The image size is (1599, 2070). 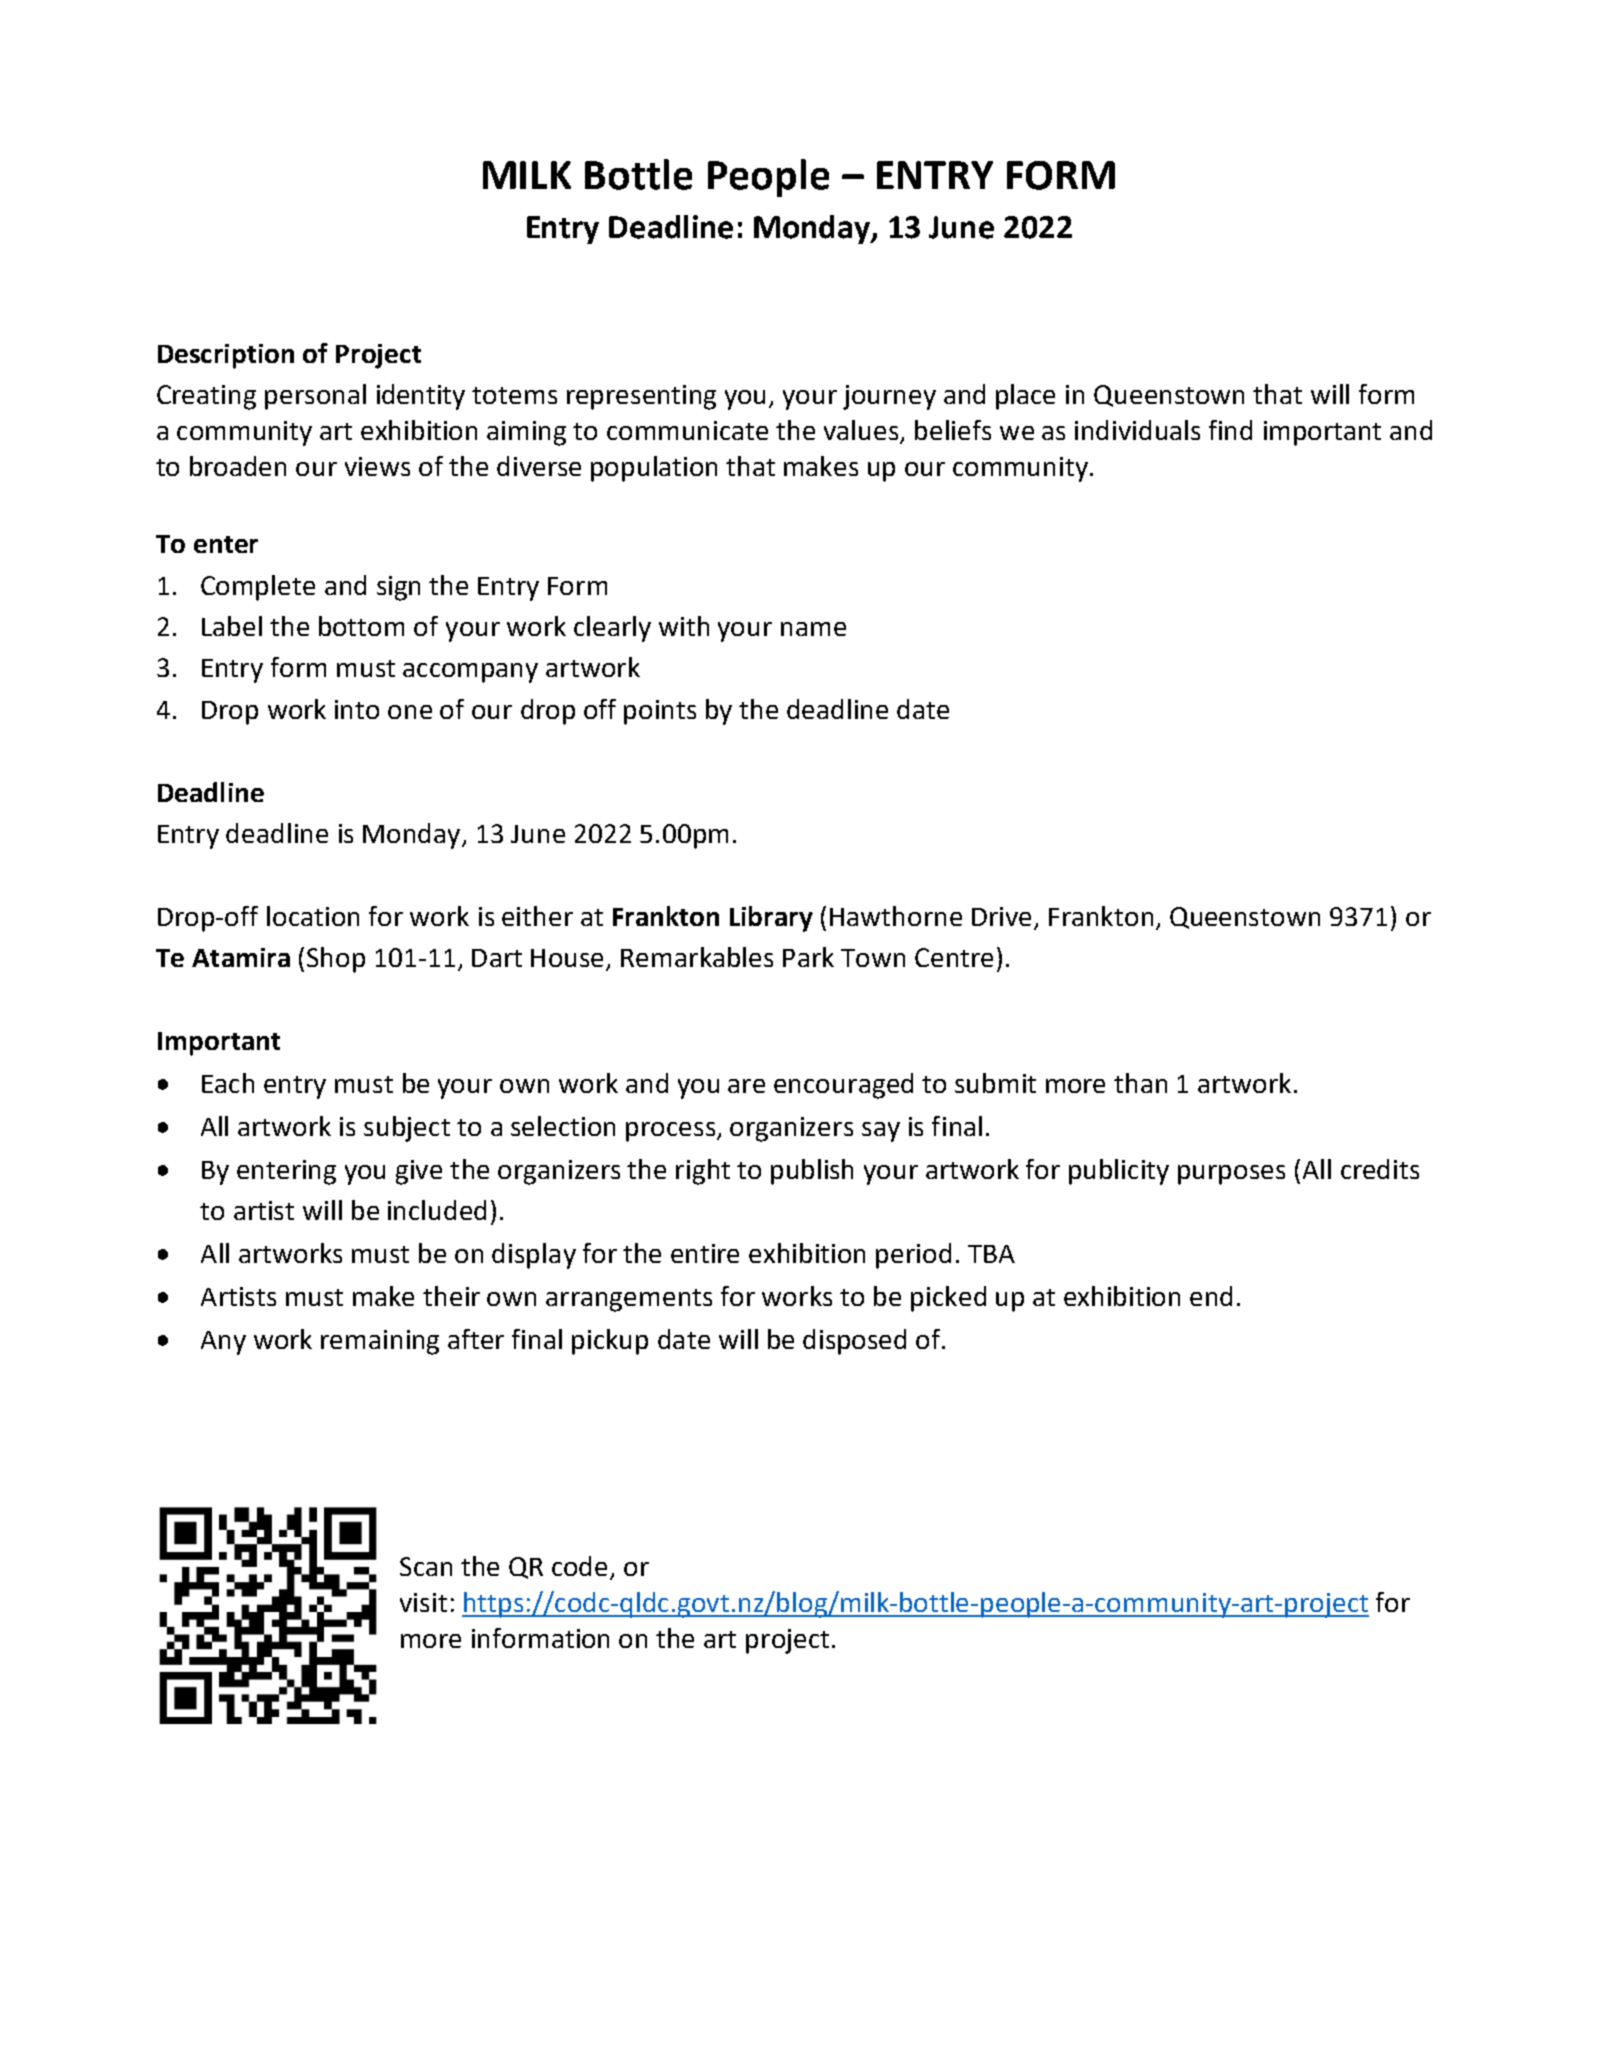 I want to click on find, so click(x=1230, y=430).
